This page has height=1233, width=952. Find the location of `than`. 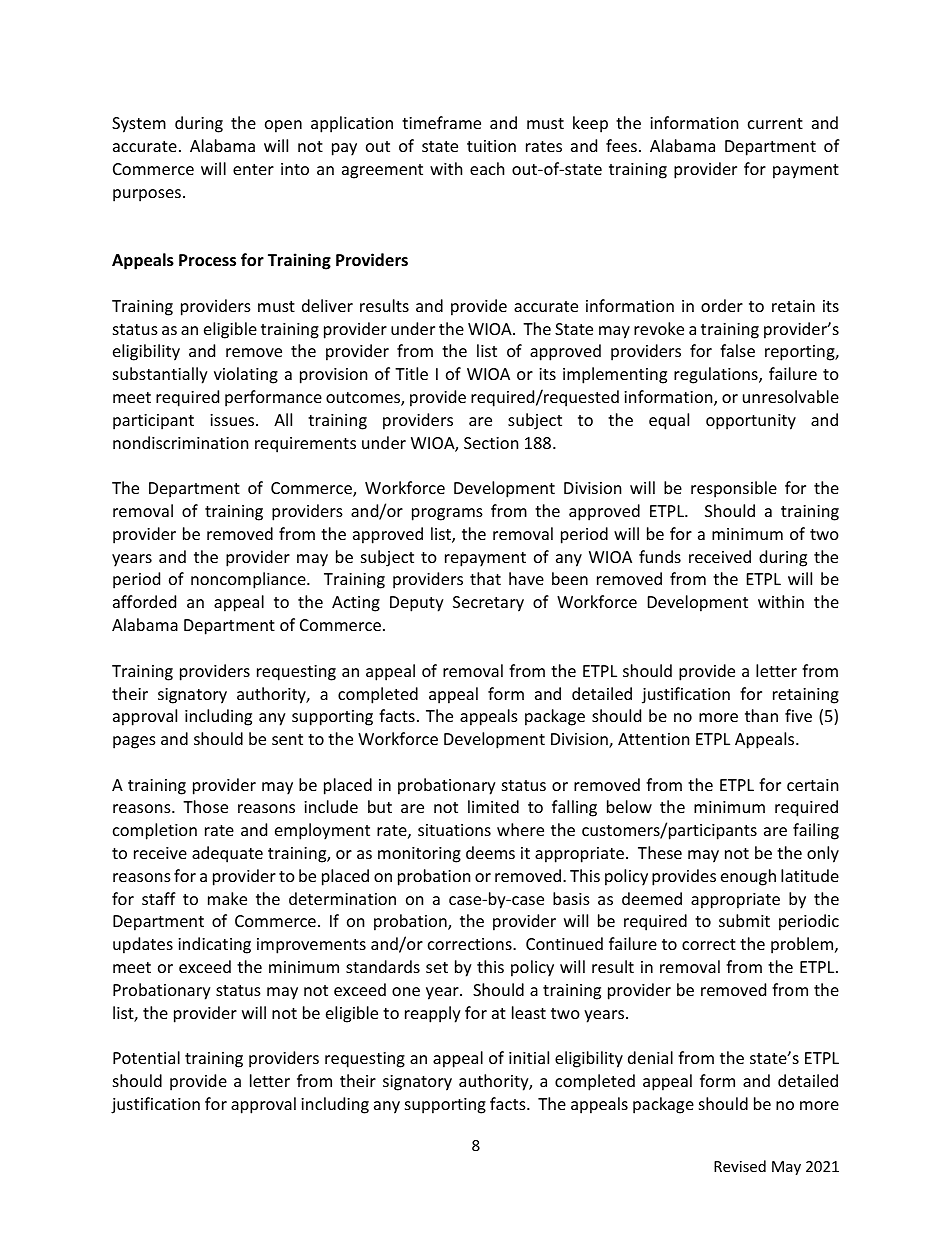

than is located at coordinates (761, 715).
